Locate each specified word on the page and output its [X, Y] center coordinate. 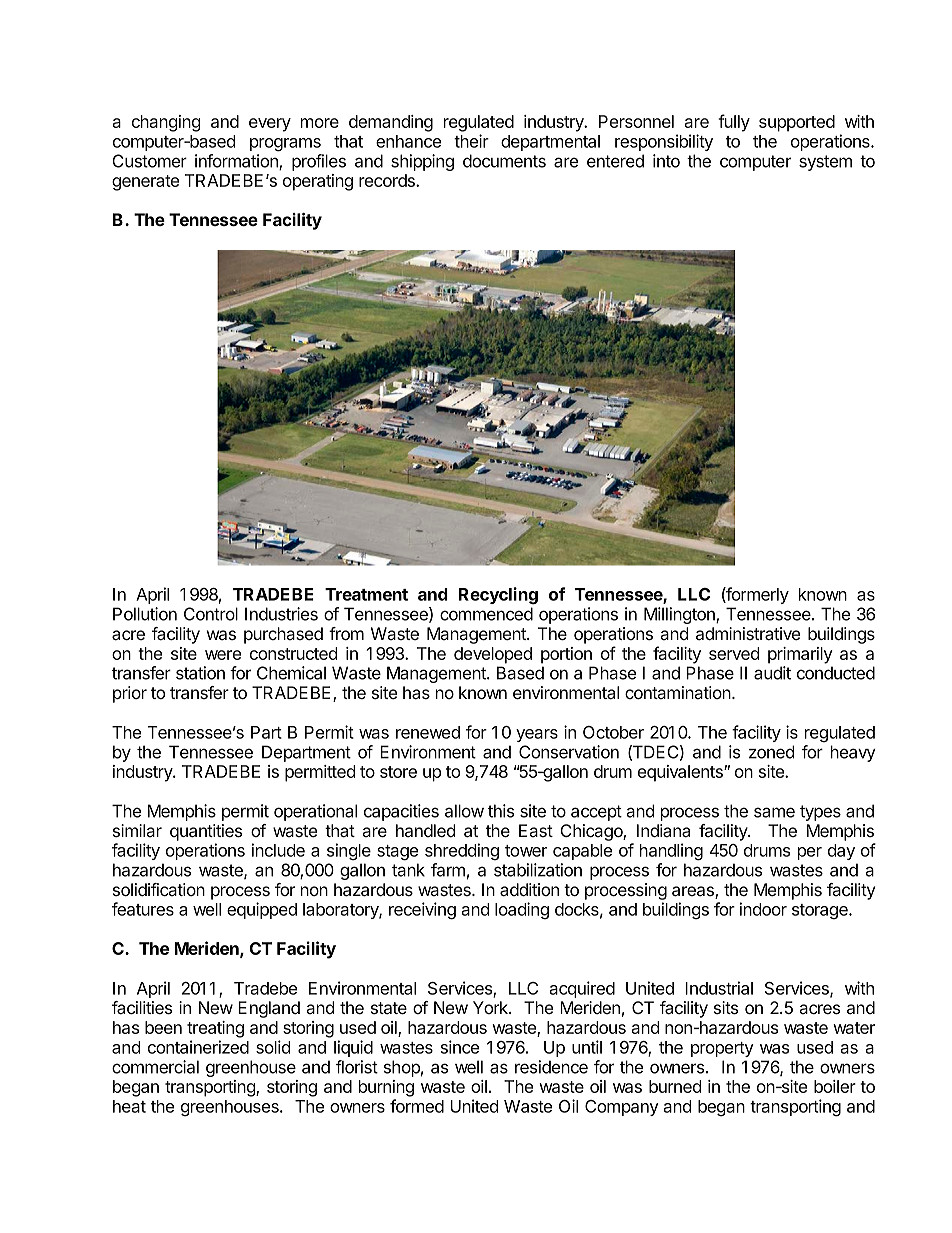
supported [797, 123]
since [460, 1047]
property [722, 1049]
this [501, 811]
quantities [206, 832]
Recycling [498, 596]
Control [211, 614]
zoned [771, 752]
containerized [198, 1047]
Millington [680, 615]
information [237, 162]
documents [504, 161]
